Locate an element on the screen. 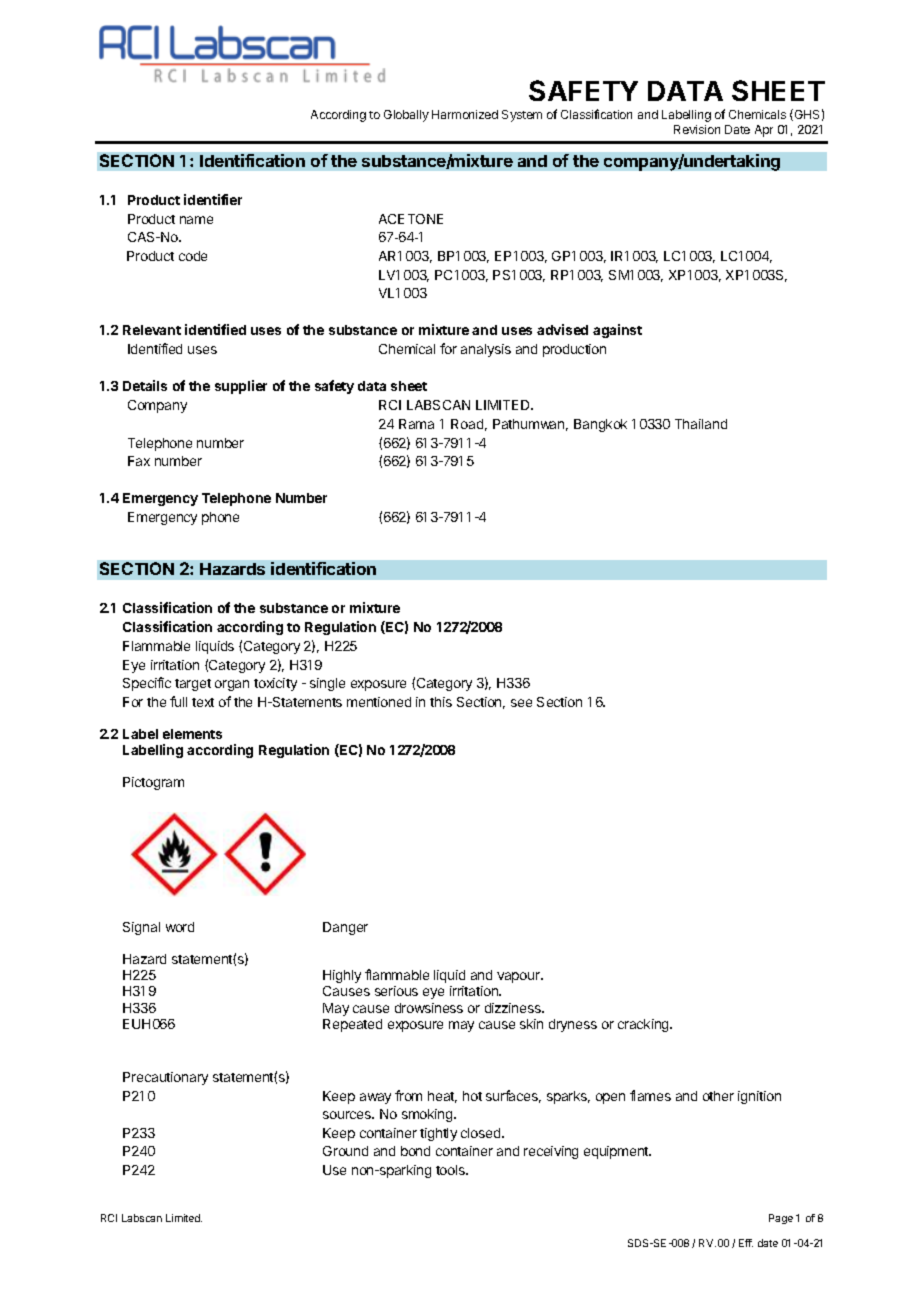 The width and height of the screenshot is (924, 1308). Revision is located at coordinates (697, 129).
